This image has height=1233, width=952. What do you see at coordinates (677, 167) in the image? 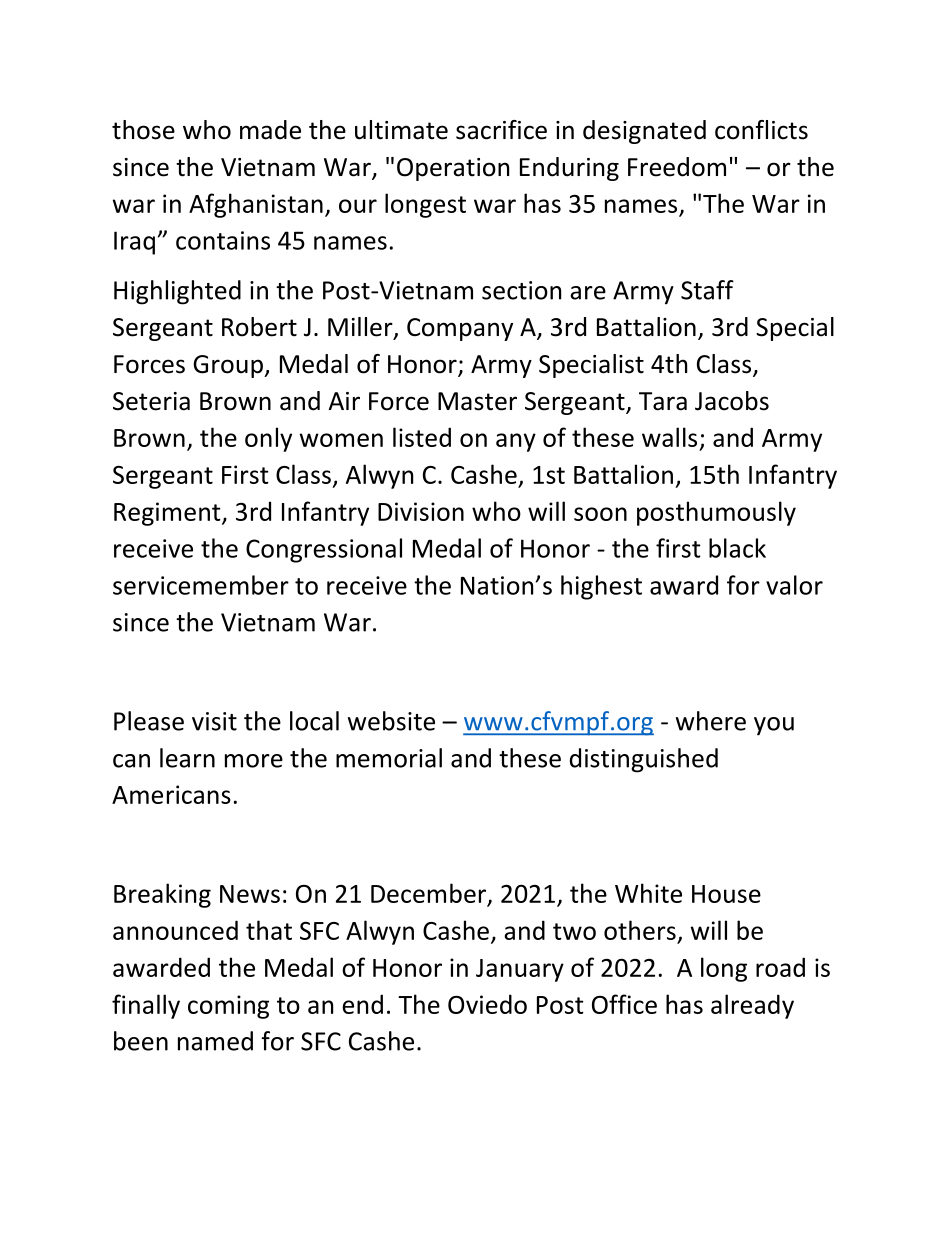
I see `Freedom` at bounding box center [677, 167].
